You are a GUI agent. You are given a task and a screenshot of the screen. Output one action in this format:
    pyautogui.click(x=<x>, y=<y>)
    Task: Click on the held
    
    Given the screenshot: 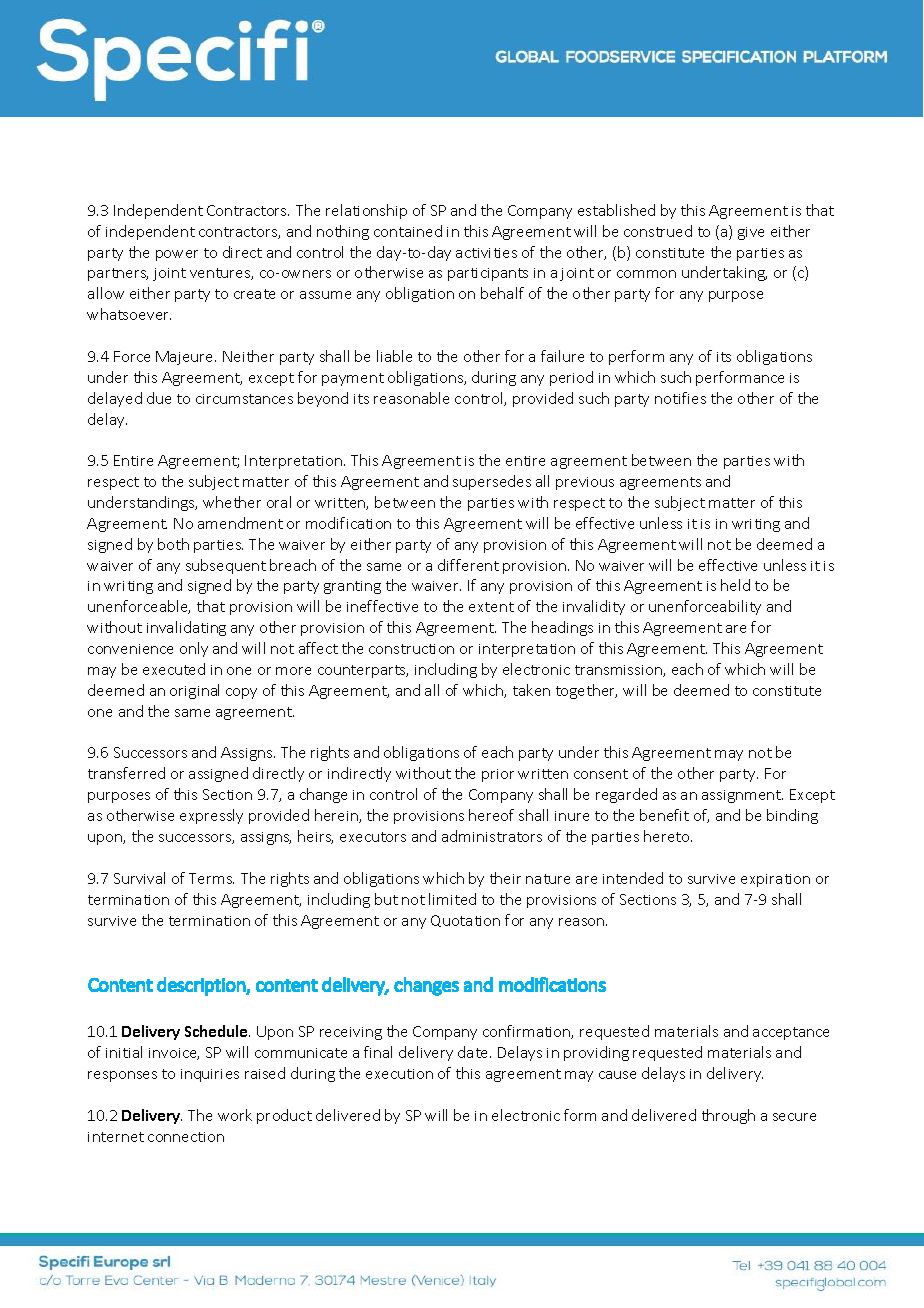 What is the action you would take?
    pyautogui.click(x=735, y=585)
